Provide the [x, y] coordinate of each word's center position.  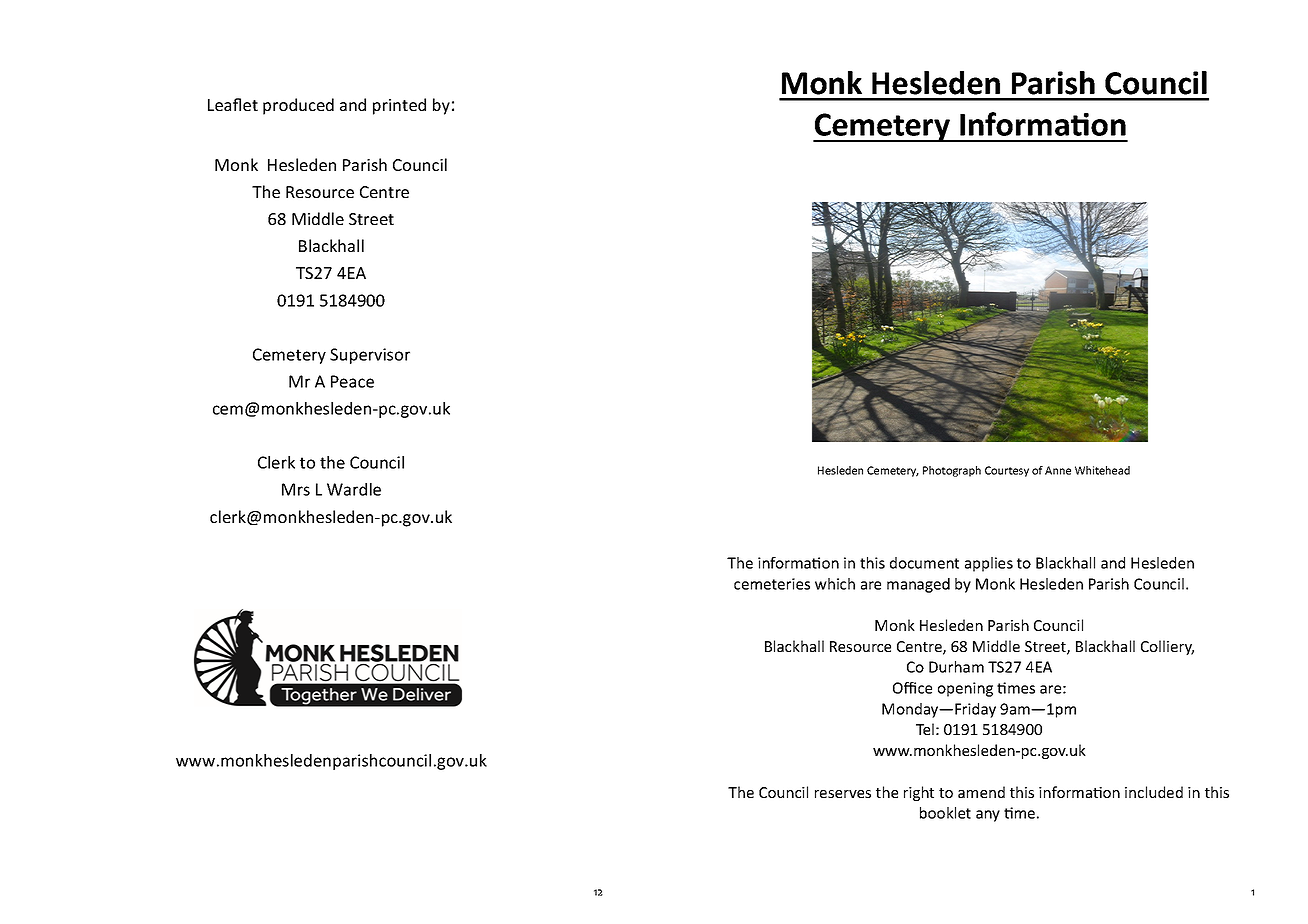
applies [989, 564]
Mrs [296, 489]
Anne [1058, 470]
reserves [843, 794]
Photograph [952, 471]
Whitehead [1102, 470]
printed [399, 106]
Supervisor [370, 356]
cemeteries [772, 584]
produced [298, 106]
